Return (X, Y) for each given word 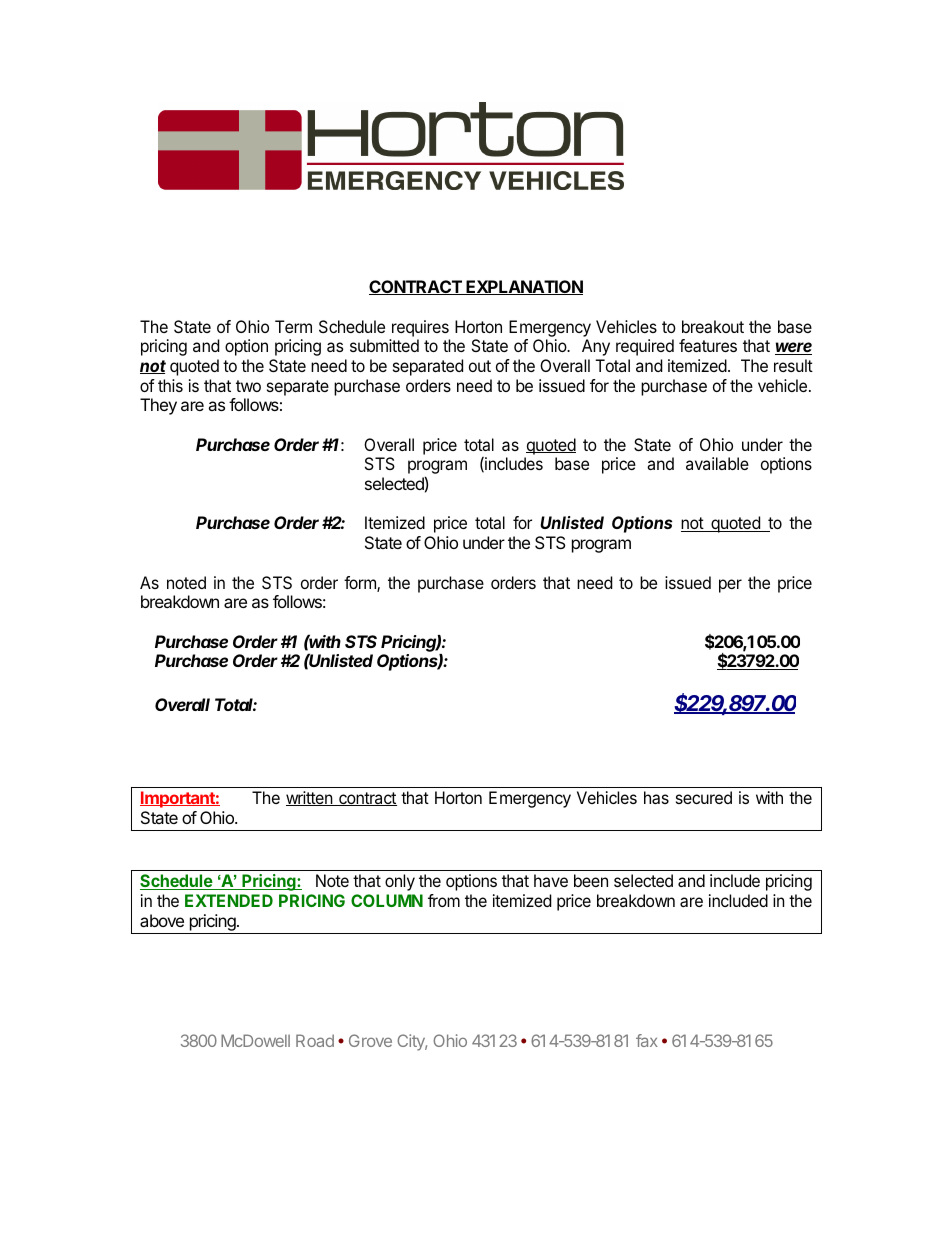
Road (315, 1040)
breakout (713, 326)
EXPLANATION (523, 287)
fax (647, 1040)
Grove (370, 1040)
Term (293, 326)
